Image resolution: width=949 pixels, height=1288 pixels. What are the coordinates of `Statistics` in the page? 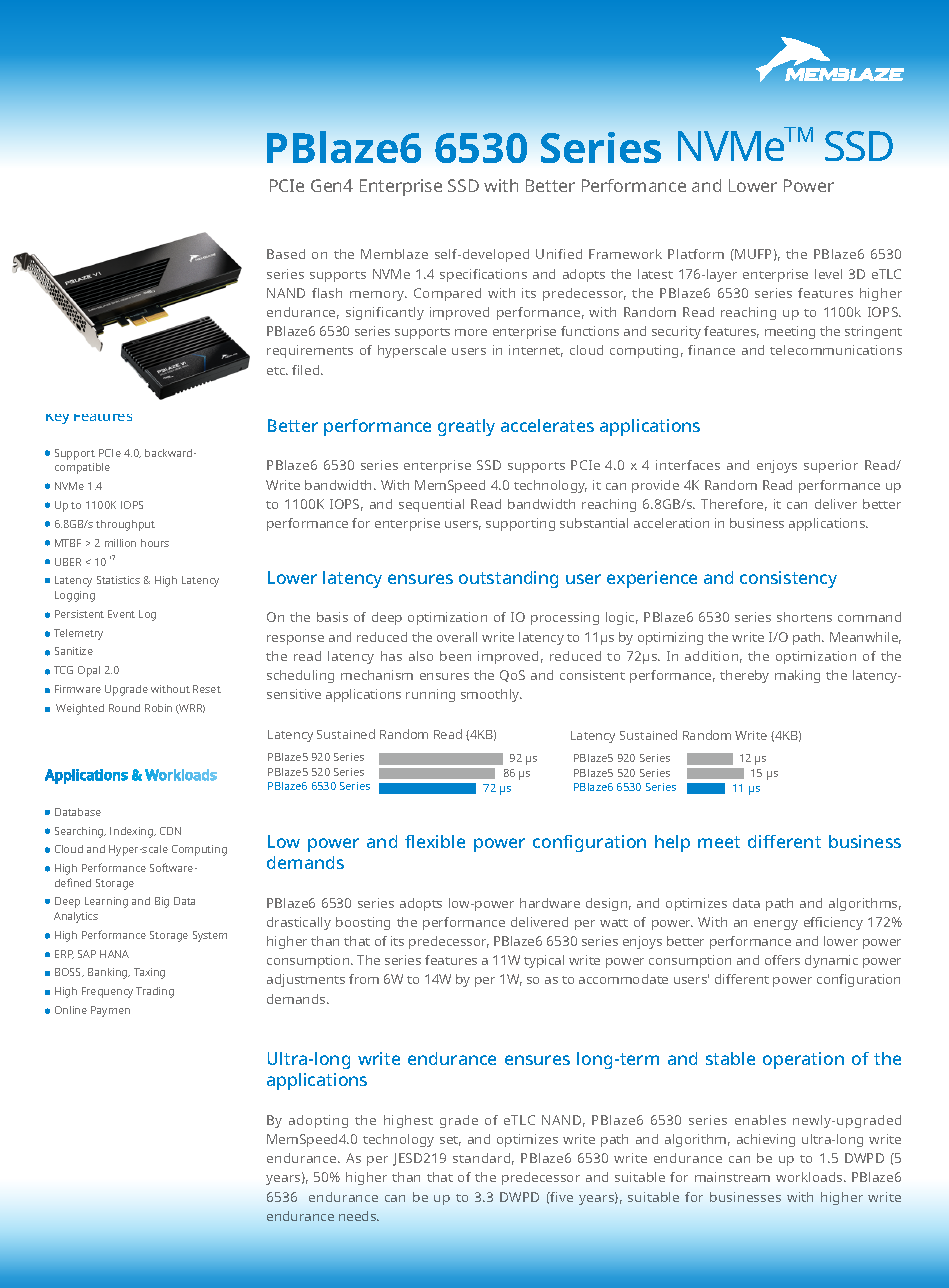 It's located at (118, 580).
